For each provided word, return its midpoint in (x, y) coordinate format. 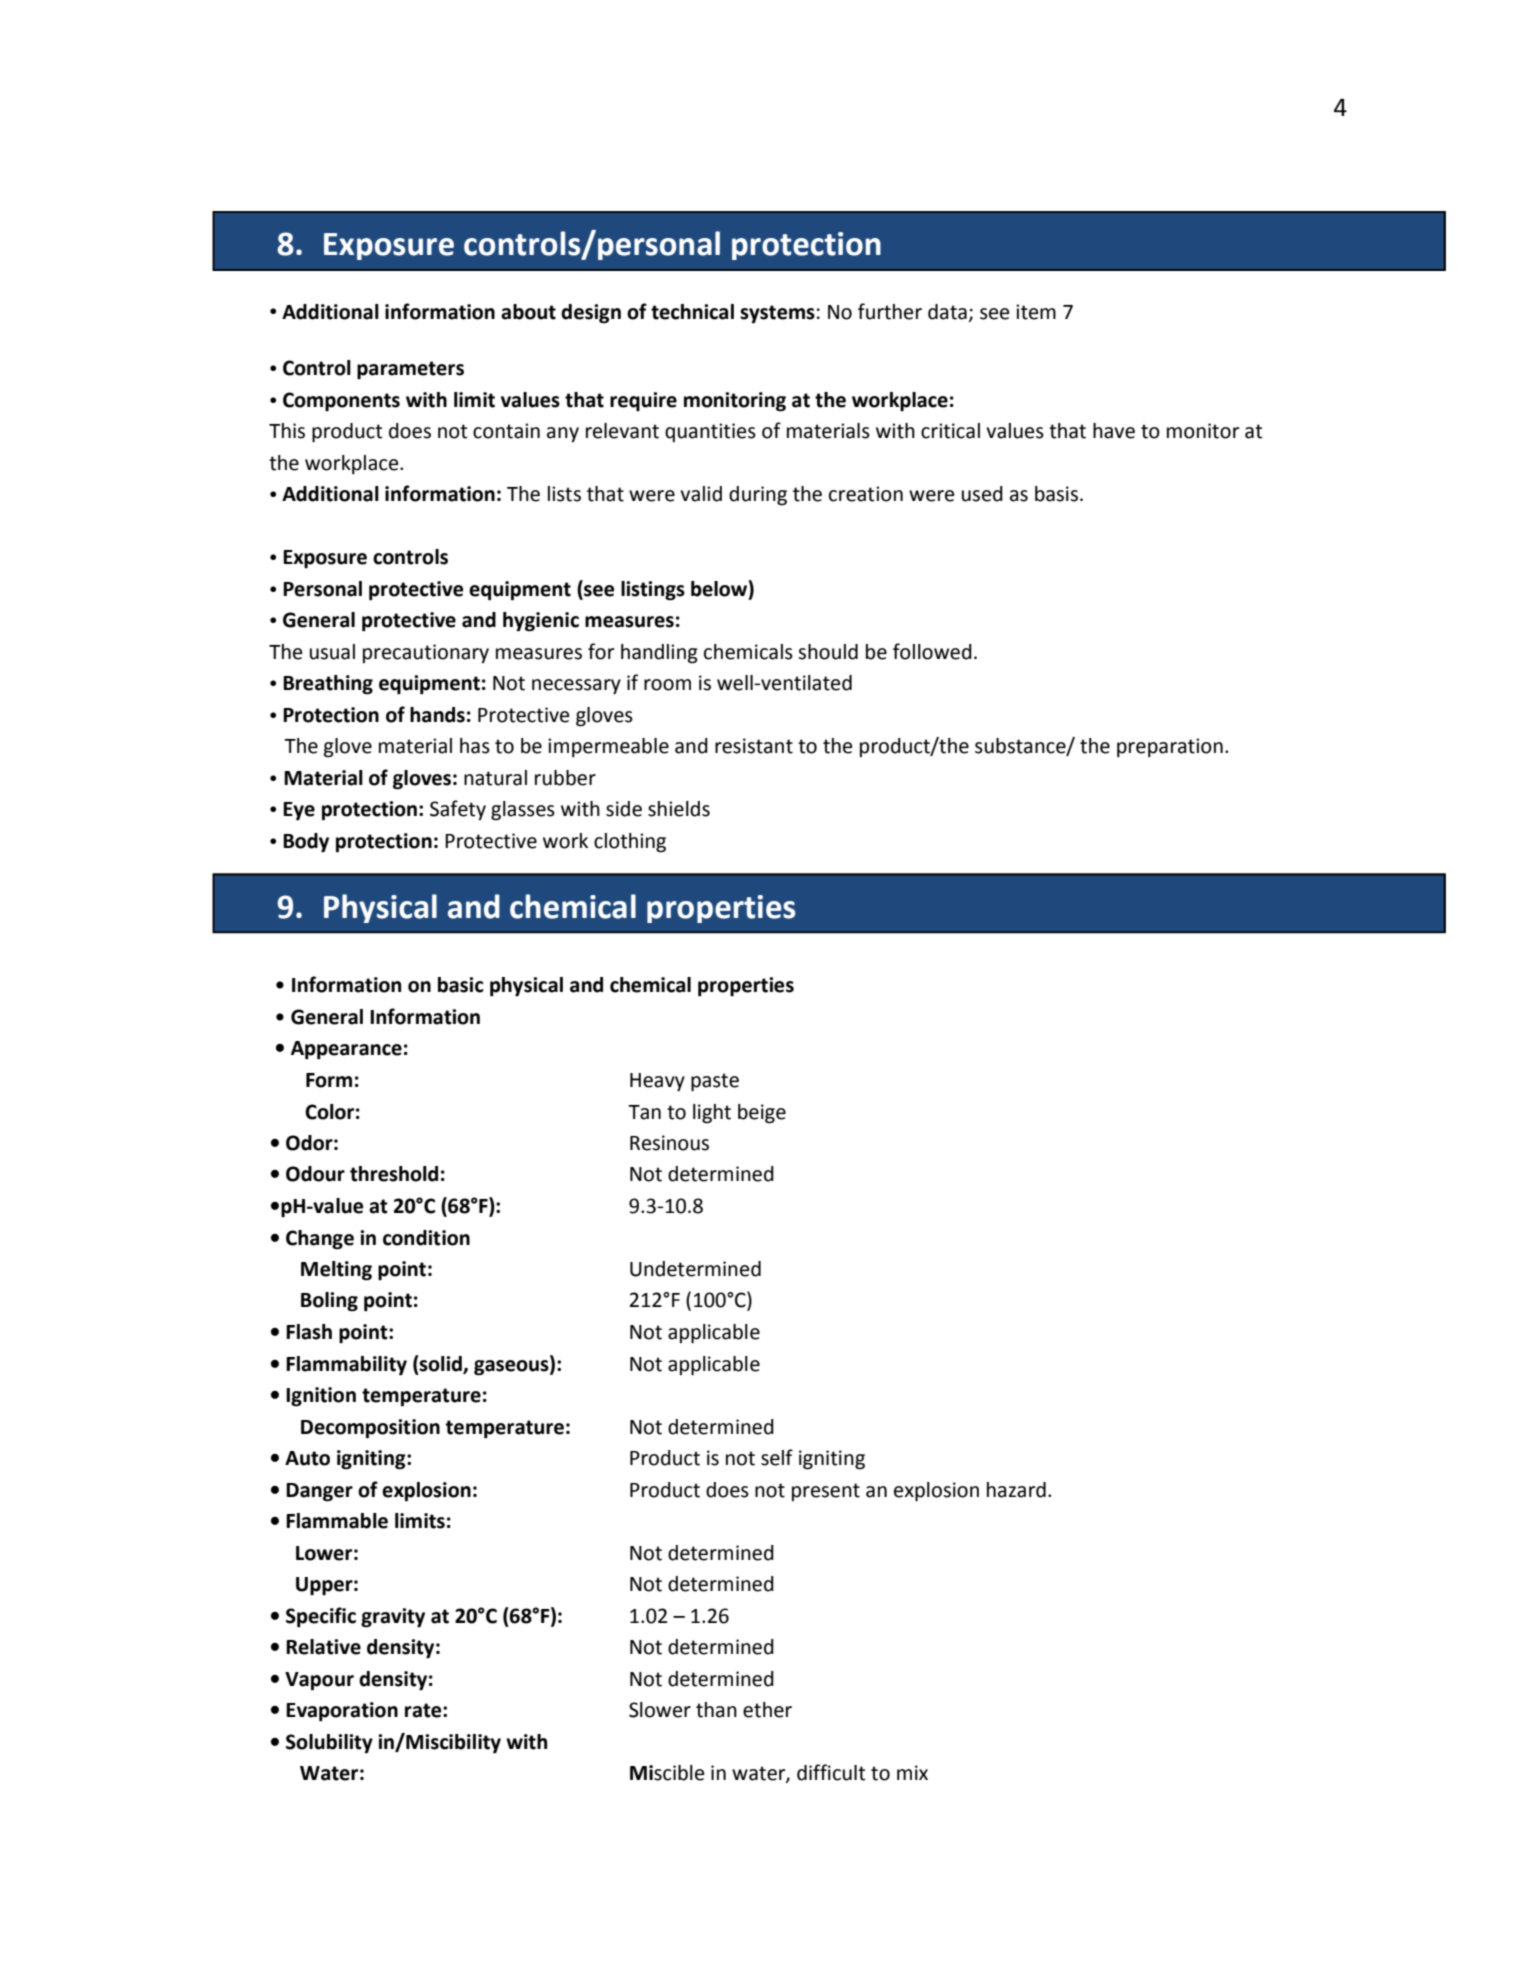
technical (692, 312)
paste (715, 1082)
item (1036, 312)
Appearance (346, 1050)
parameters (410, 370)
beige (762, 1114)
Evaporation (342, 1712)
